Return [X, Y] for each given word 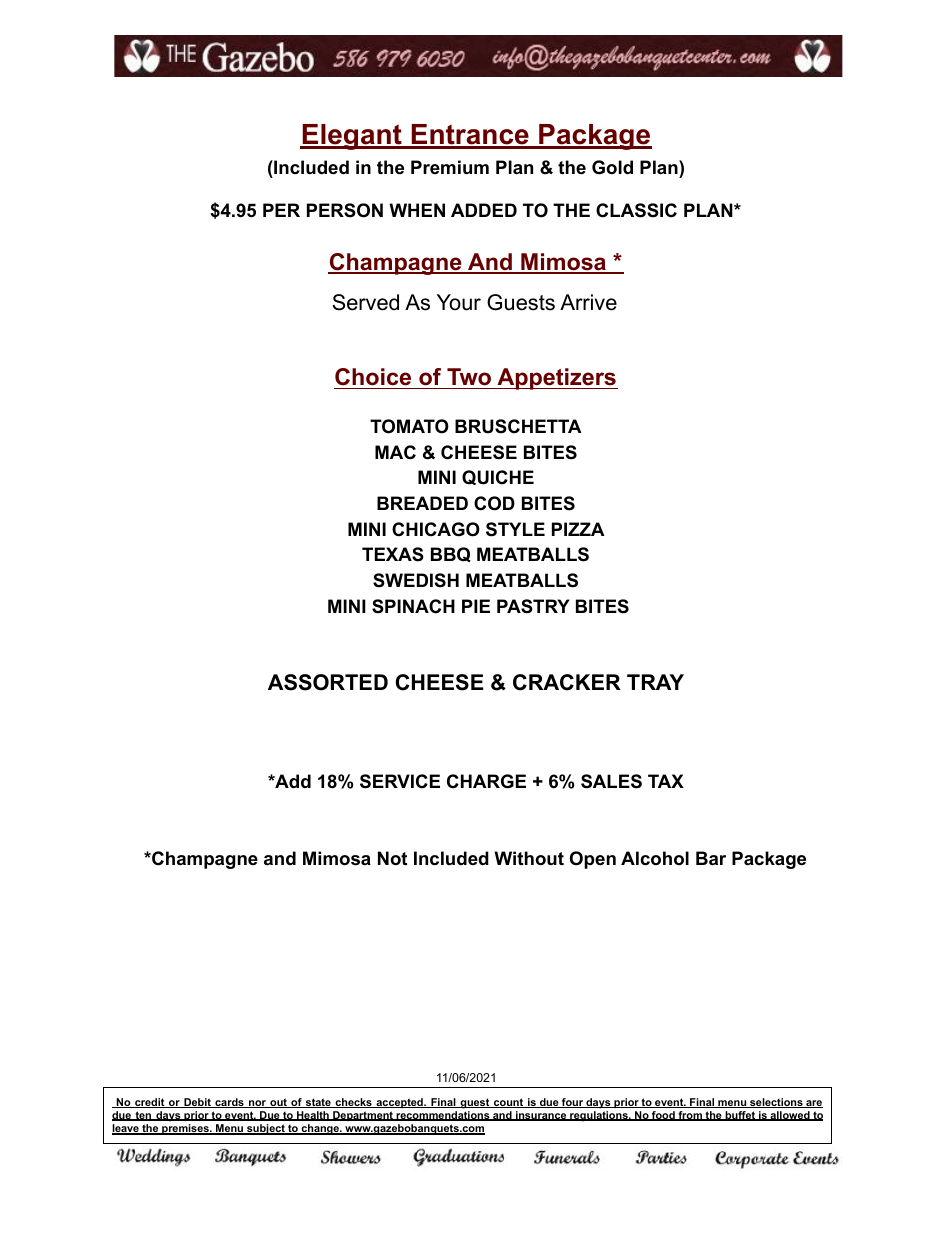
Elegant [352, 137]
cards [229, 1103]
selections [776, 1103]
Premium [450, 167]
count [509, 1103]
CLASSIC [636, 210]
